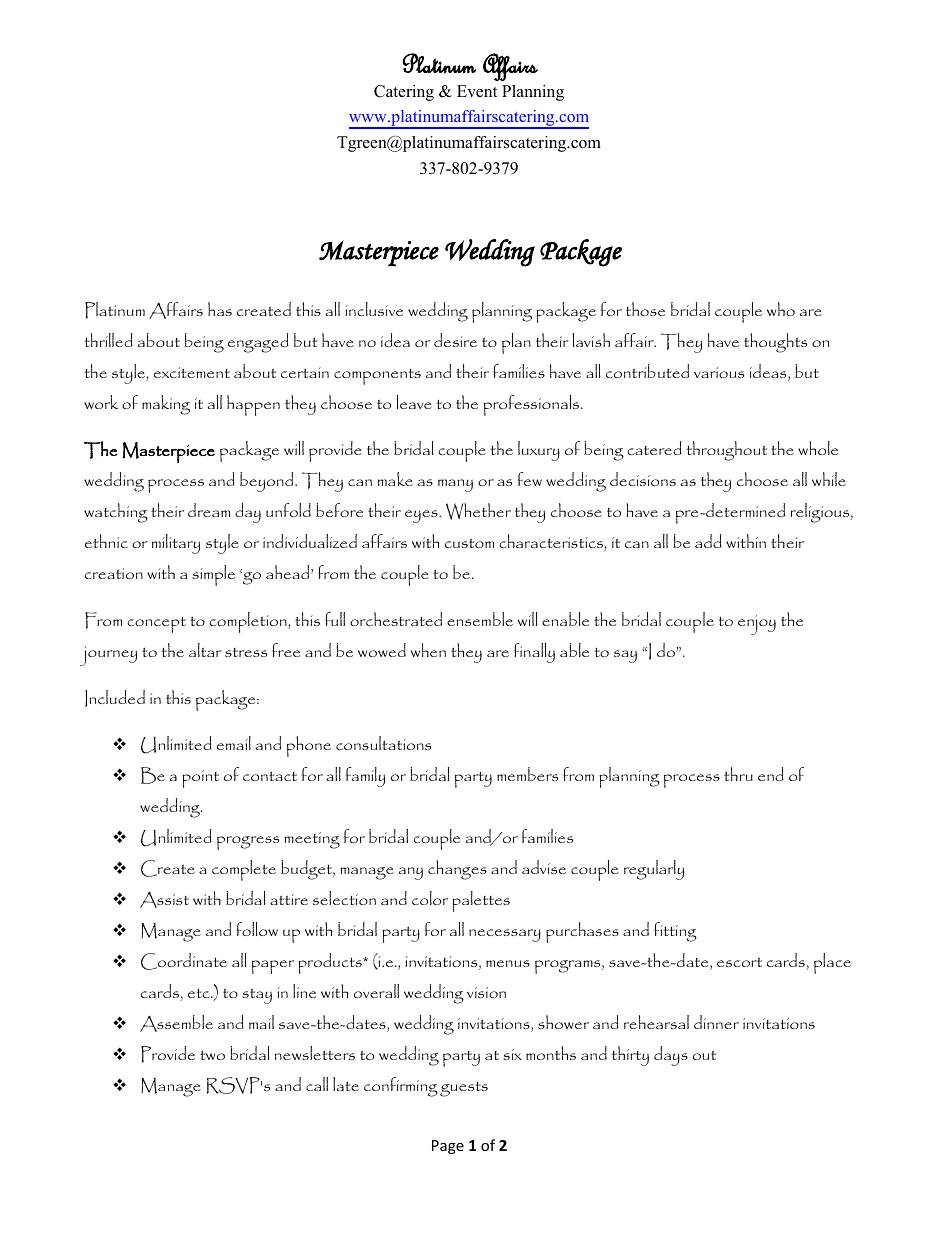 This screenshot has height=1233, width=952. What do you see at coordinates (477, 91) in the screenshot?
I see `Event` at bounding box center [477, 91].
